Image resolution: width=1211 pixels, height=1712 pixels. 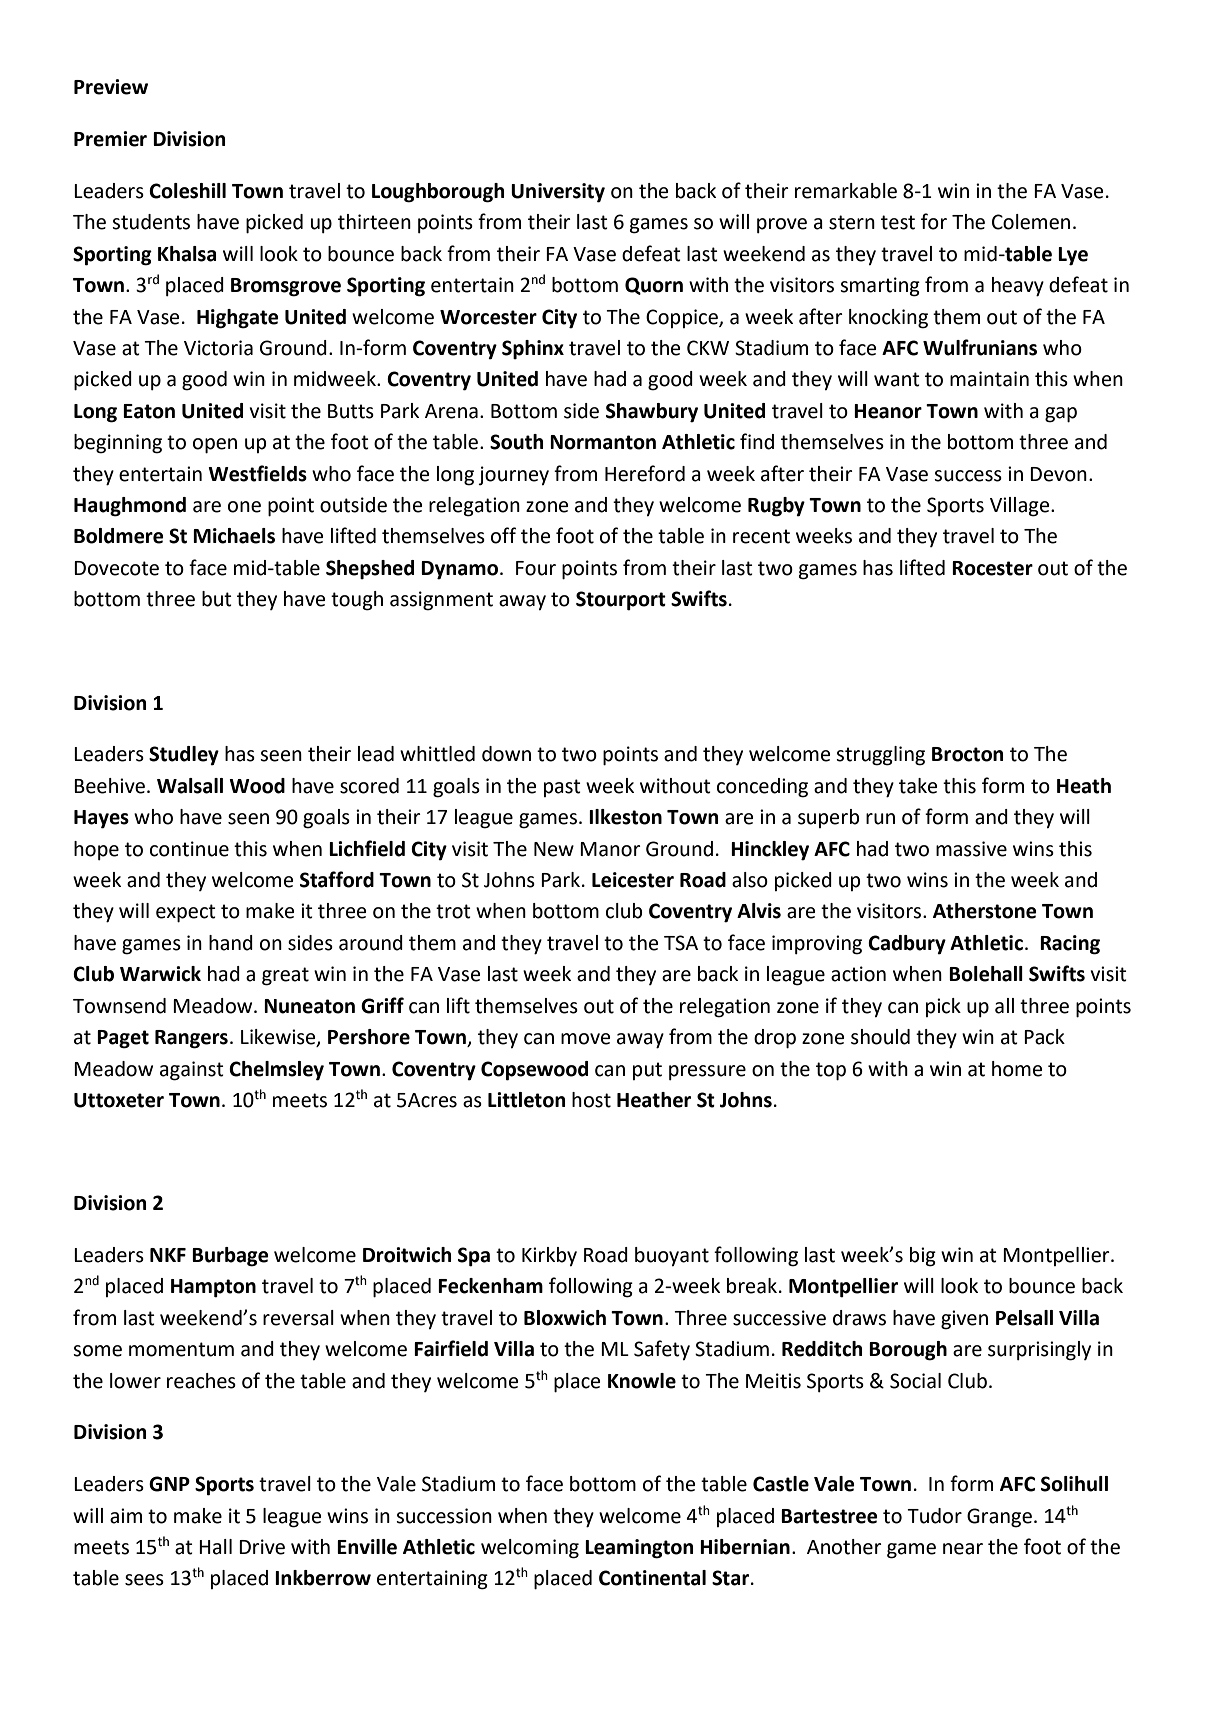 What do you see at coordinates (591, 1100) in the screenshot?
I see `host` at bounding box center [591, 1100].
